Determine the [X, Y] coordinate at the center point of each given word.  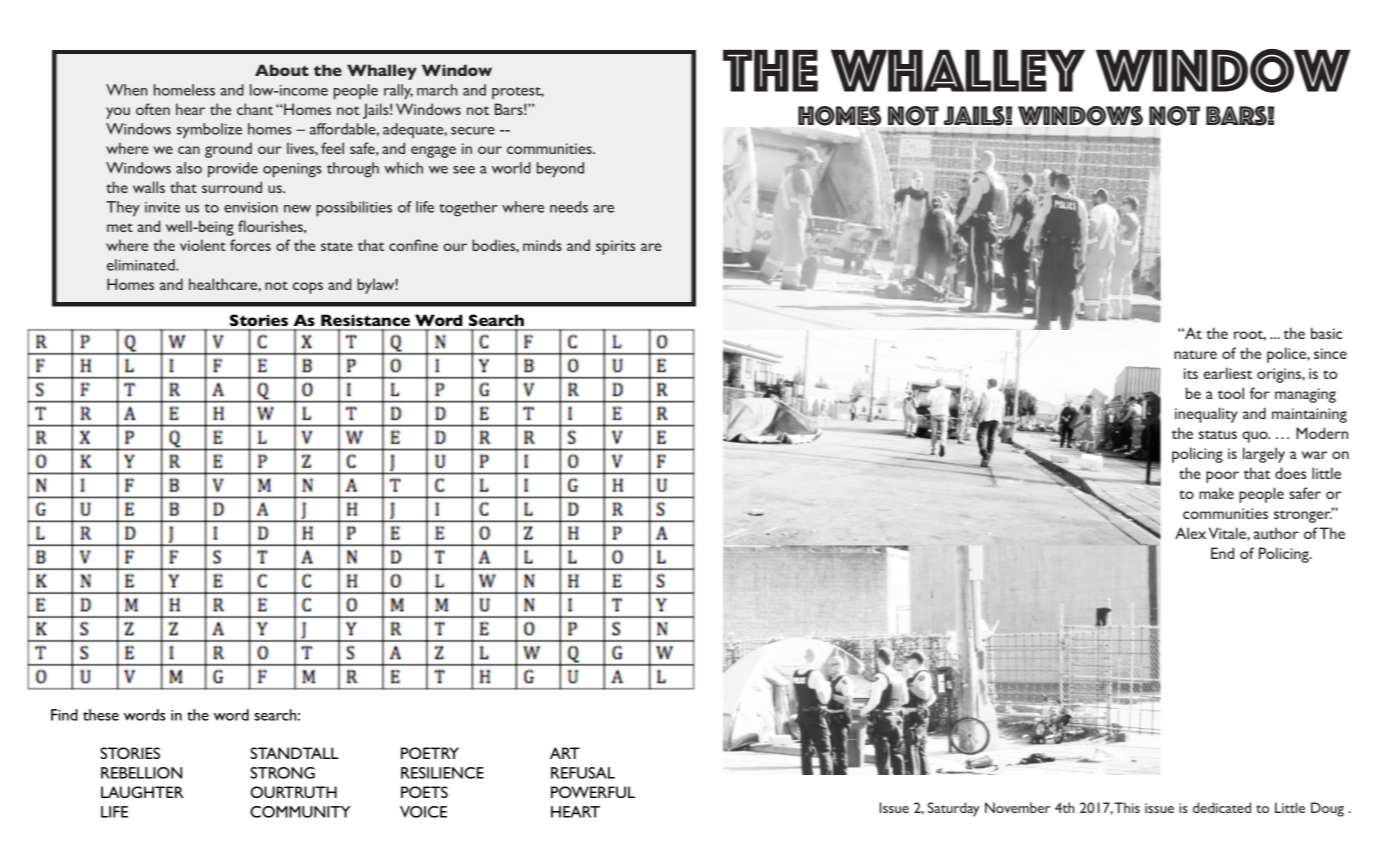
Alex [1190, 533]
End [1222, 553]
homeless [184, 90]
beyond [560, 170]
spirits [615, 247]
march [437, 90]
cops [308, 288]
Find [64, 715]
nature [1195, 354]
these [101, 715]
